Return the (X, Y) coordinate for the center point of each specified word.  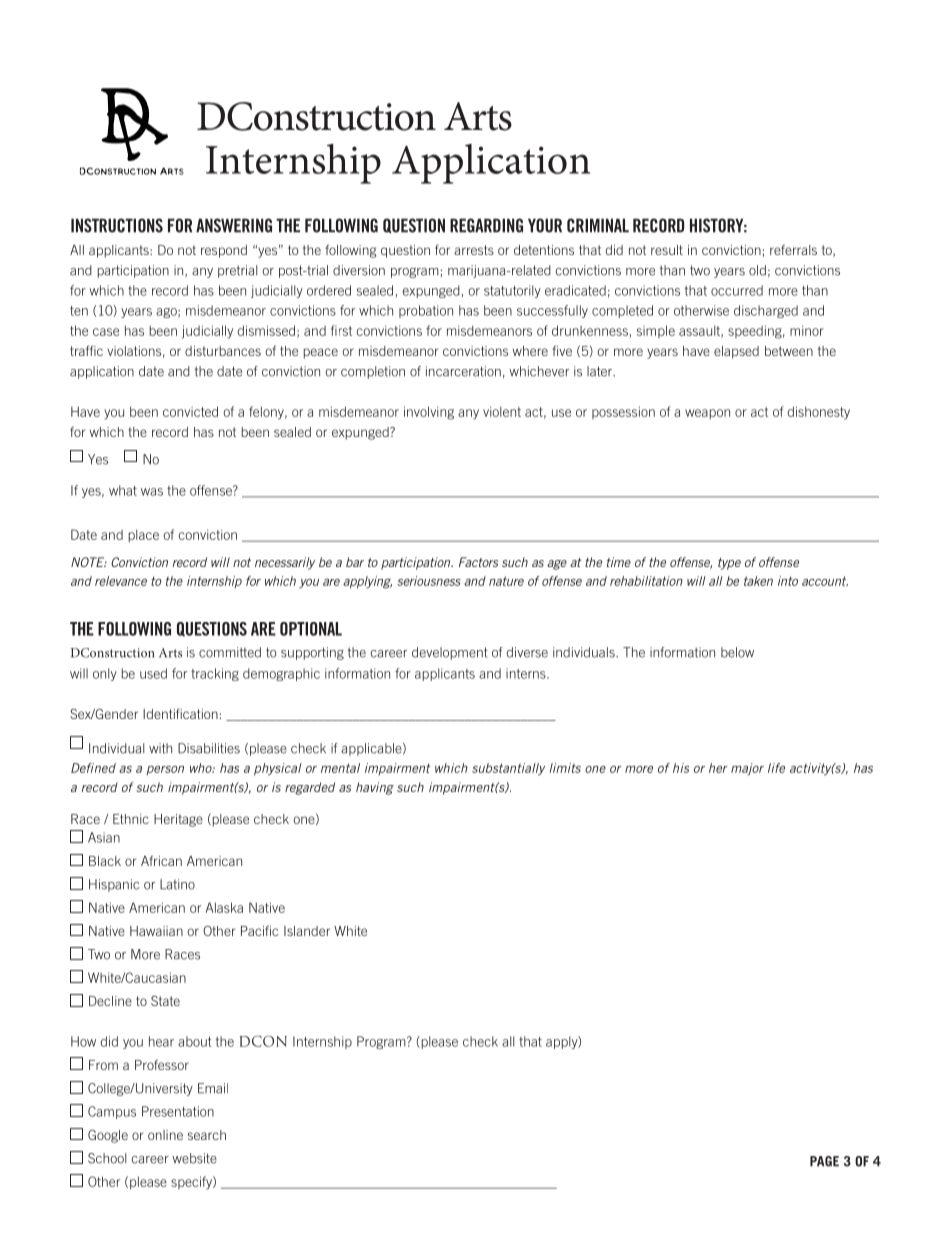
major (747, 769)
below (737, 652)
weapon (707, 414)
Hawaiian (156, 931)
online (165, 1135)
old (757, 270)
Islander (307, 931)
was (152, 492)
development (450, 653)
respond (224, 251)
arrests (474, 250)
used (153, 673)
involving (429, 413)
